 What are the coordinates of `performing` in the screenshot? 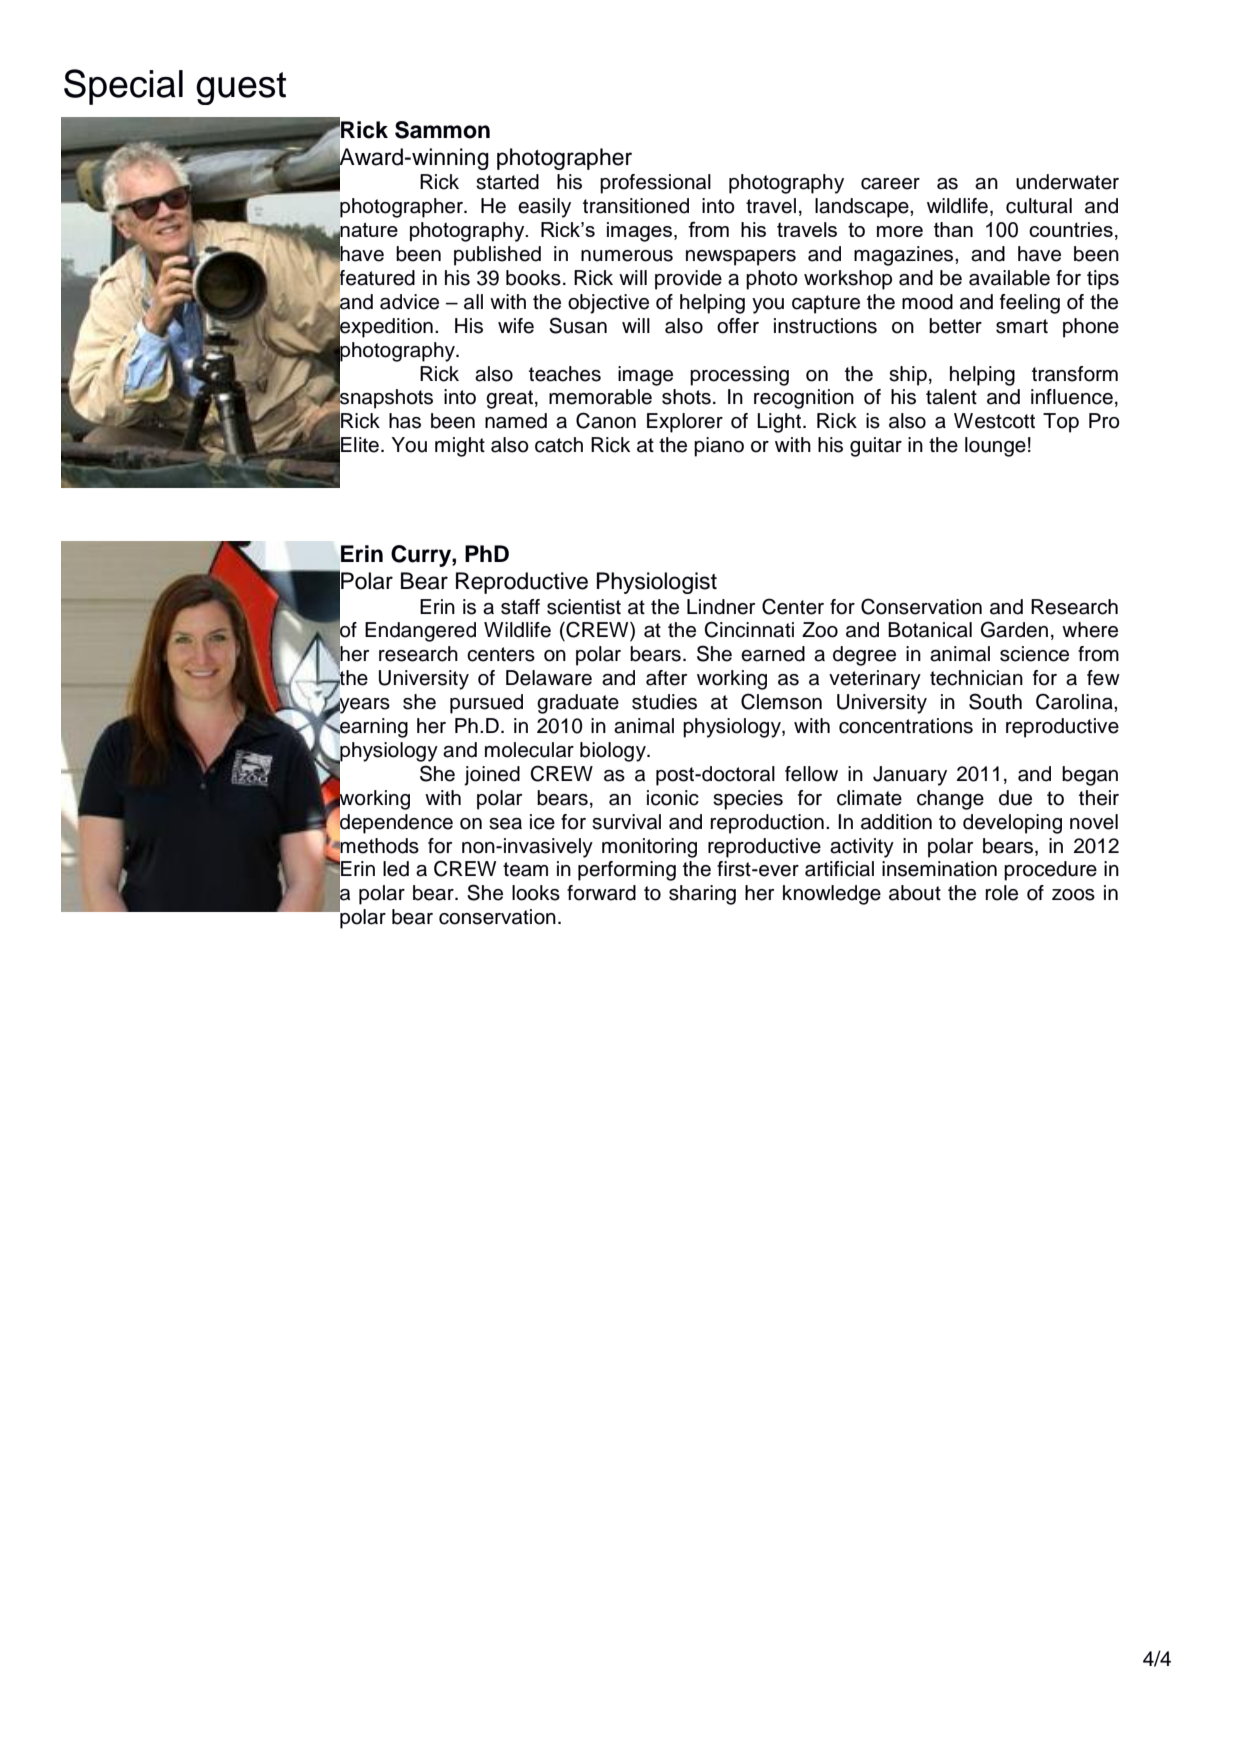 It's located at (627, 871).
